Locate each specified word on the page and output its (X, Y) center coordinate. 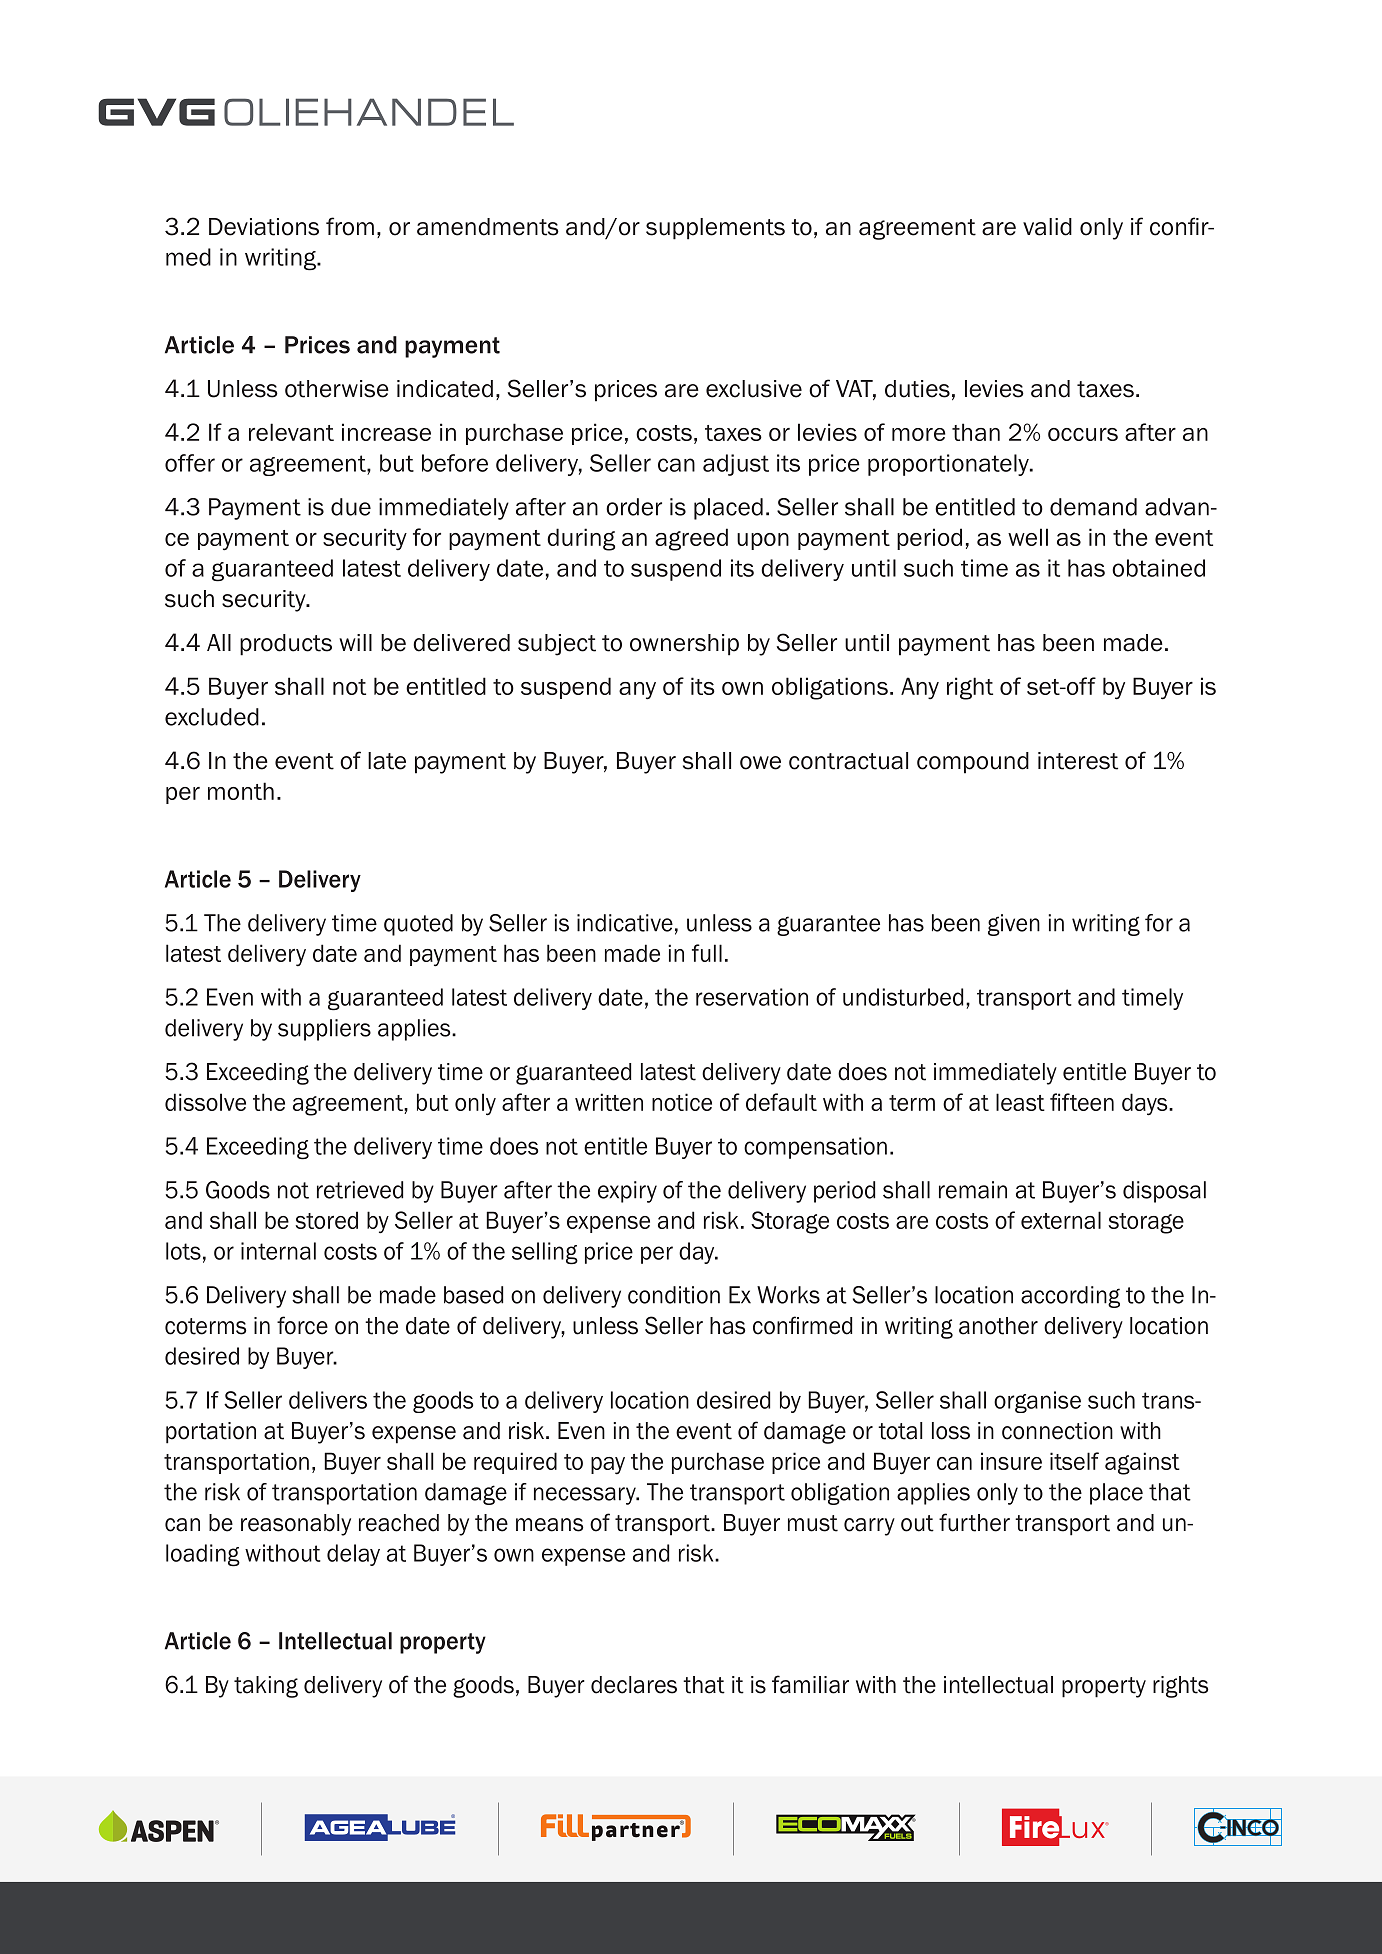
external (1061, 1220)
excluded (212, 717)
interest (1078, 761)
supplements (715, 229)
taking (266, 1687)
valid (1047, 227)
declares (634, 1685)
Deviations (264, 227)
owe (760, 763)
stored (326, 1220)
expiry (627, 1192)
